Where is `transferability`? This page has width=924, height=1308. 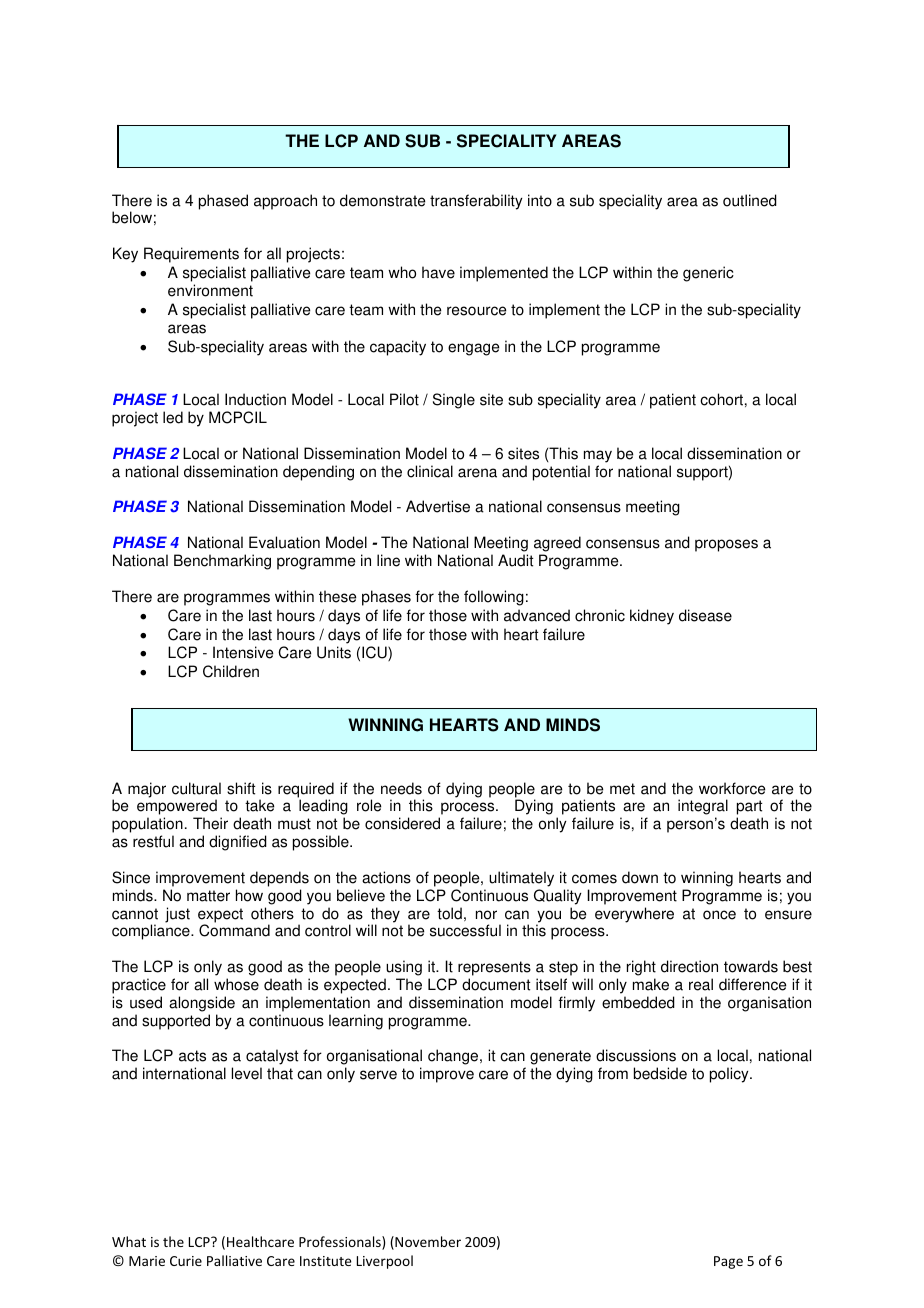
transferability is located at coordinates (476, 202).
